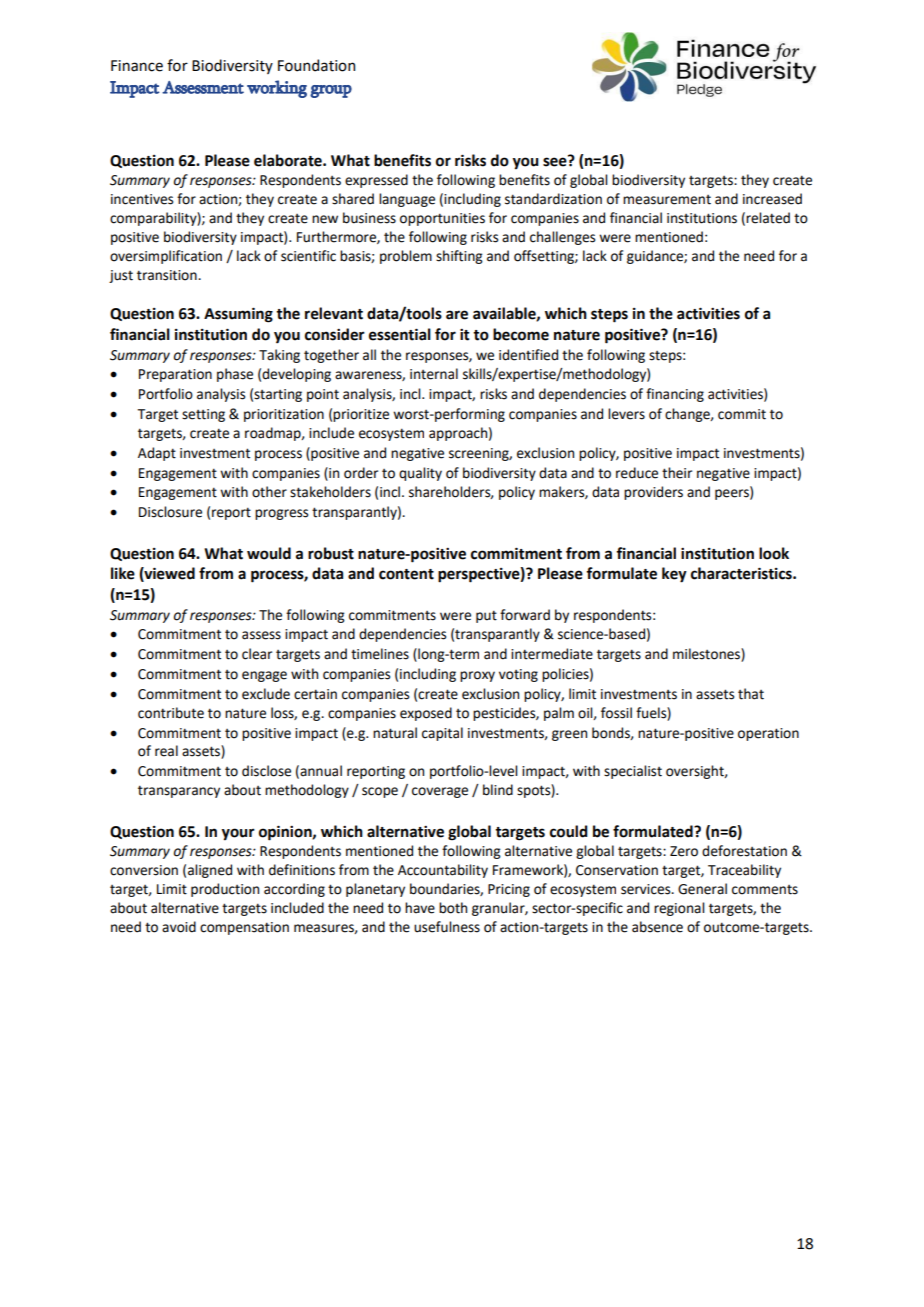 The height and width of the screenshot is (1307, 924). I want to click on transition, so click(168, 275).
